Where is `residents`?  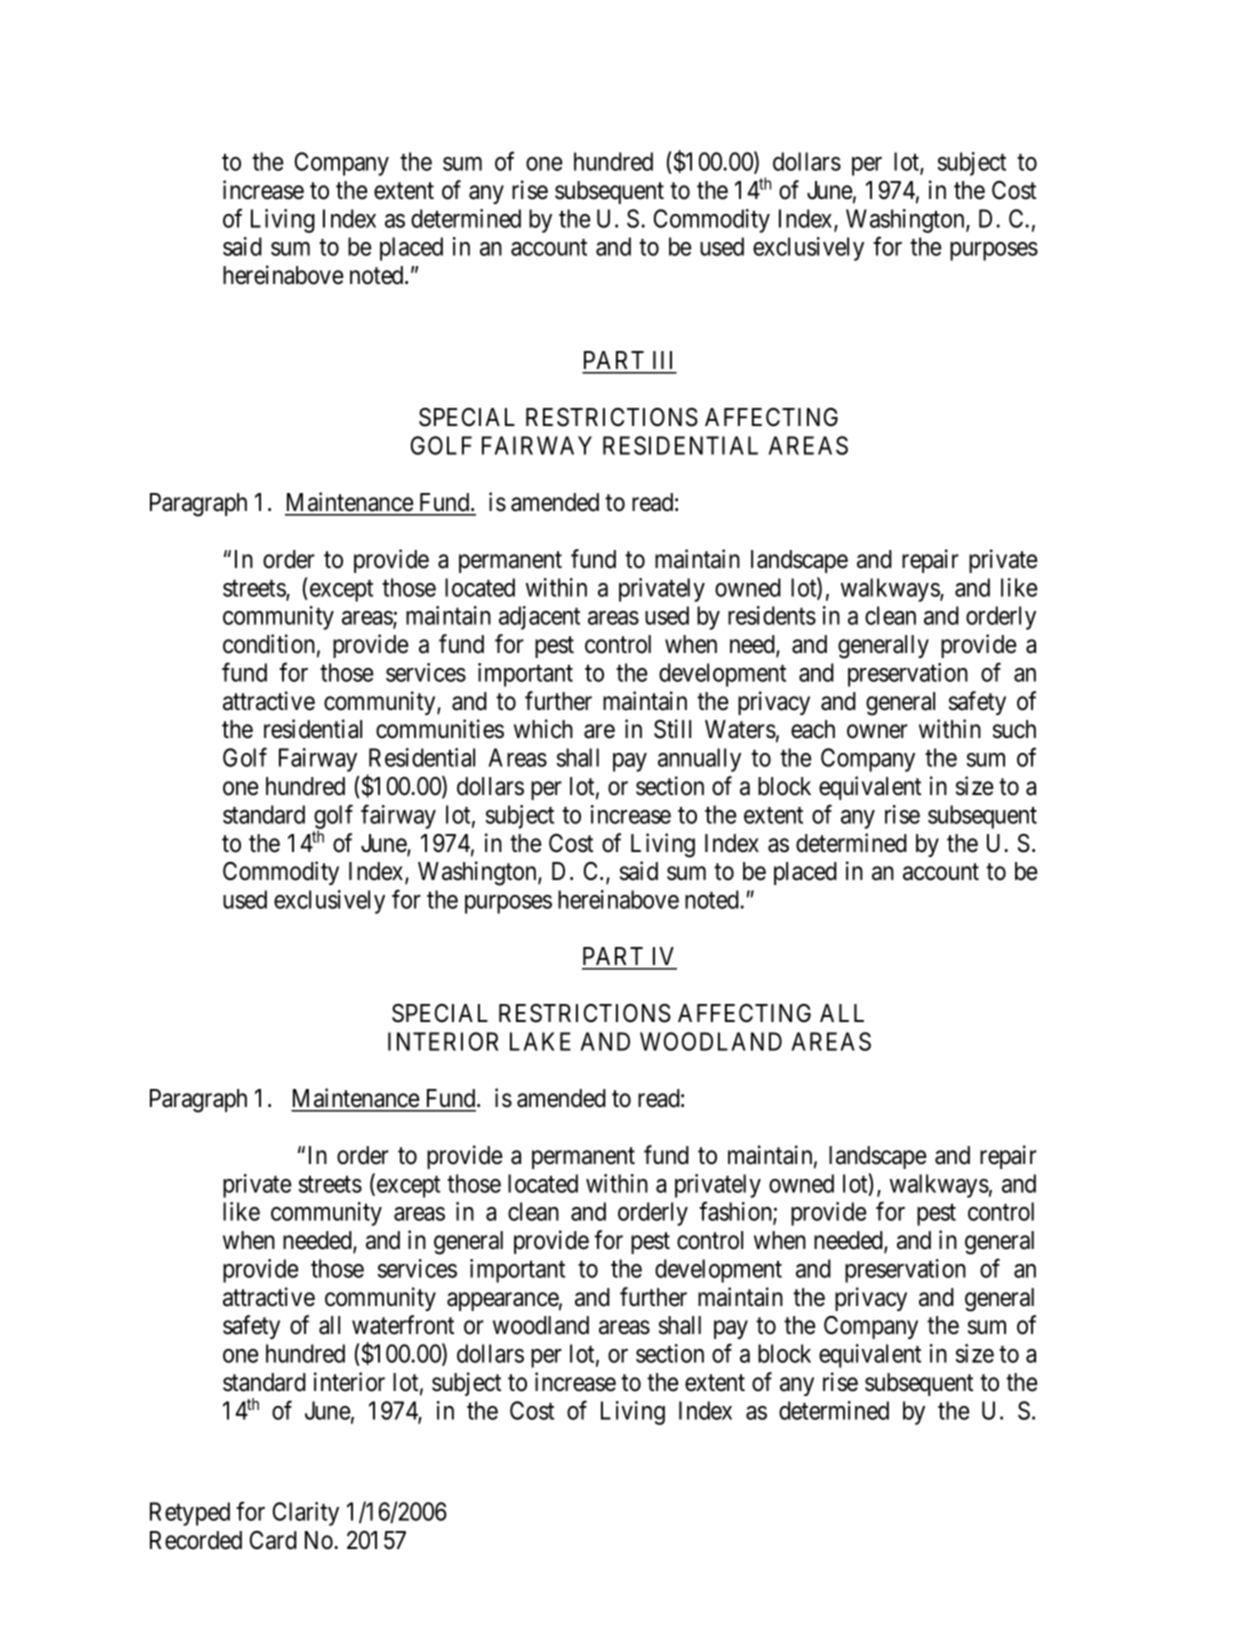
residents is located at coordinates (772, 615).
